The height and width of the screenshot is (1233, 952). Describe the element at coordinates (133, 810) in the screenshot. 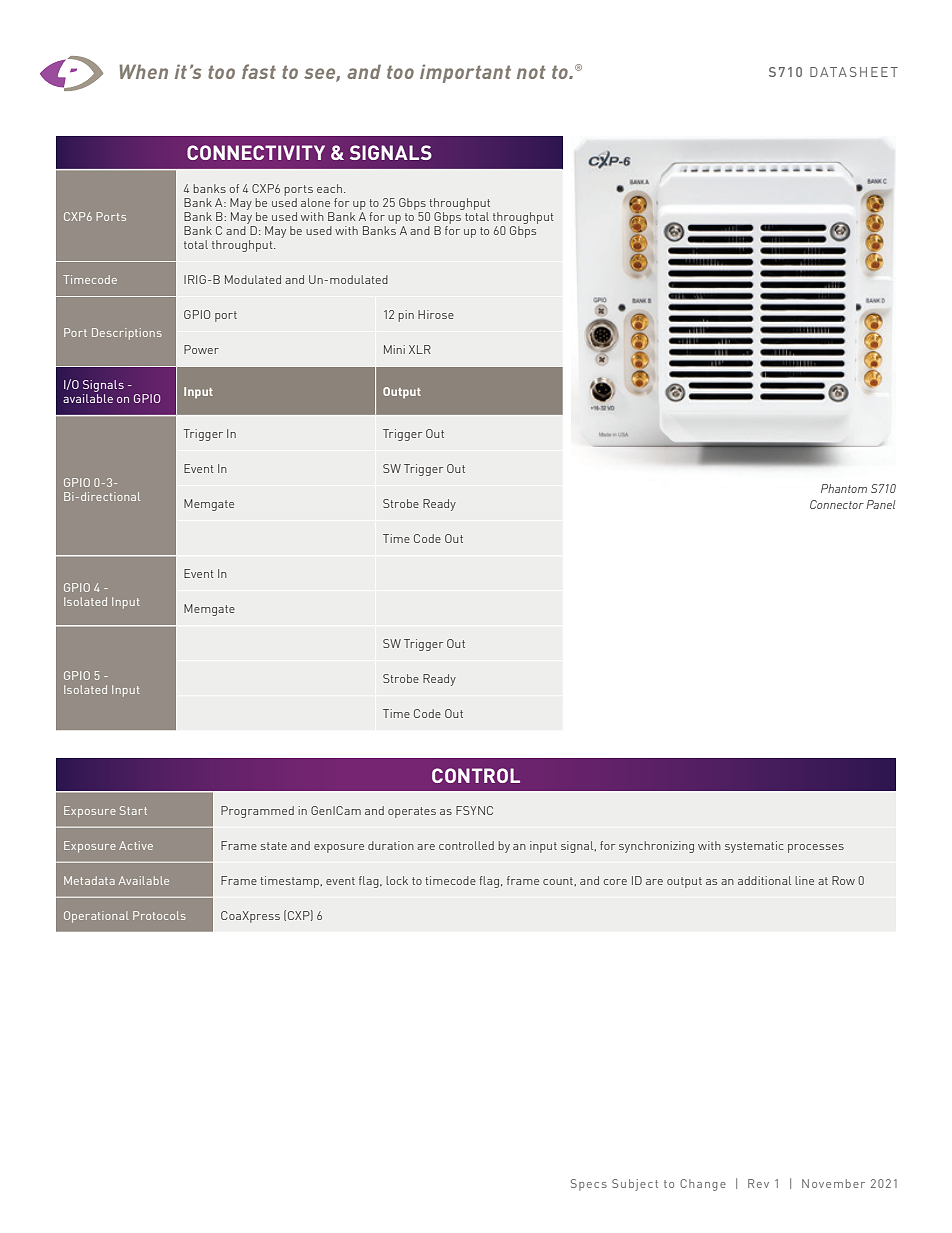

I see `Start` at that location.
